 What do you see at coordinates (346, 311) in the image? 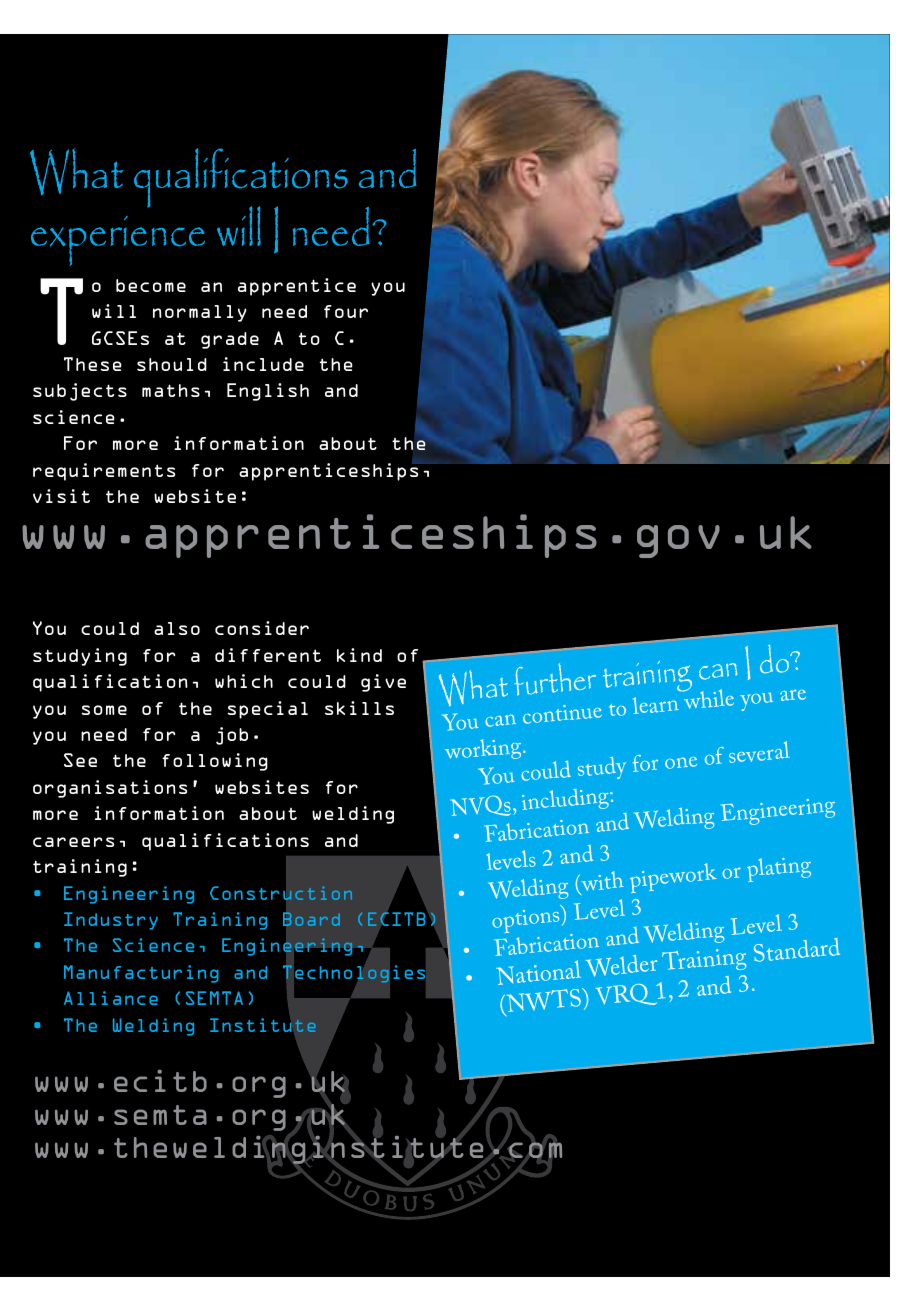
I see `four` at bounding box center [346, 311].
